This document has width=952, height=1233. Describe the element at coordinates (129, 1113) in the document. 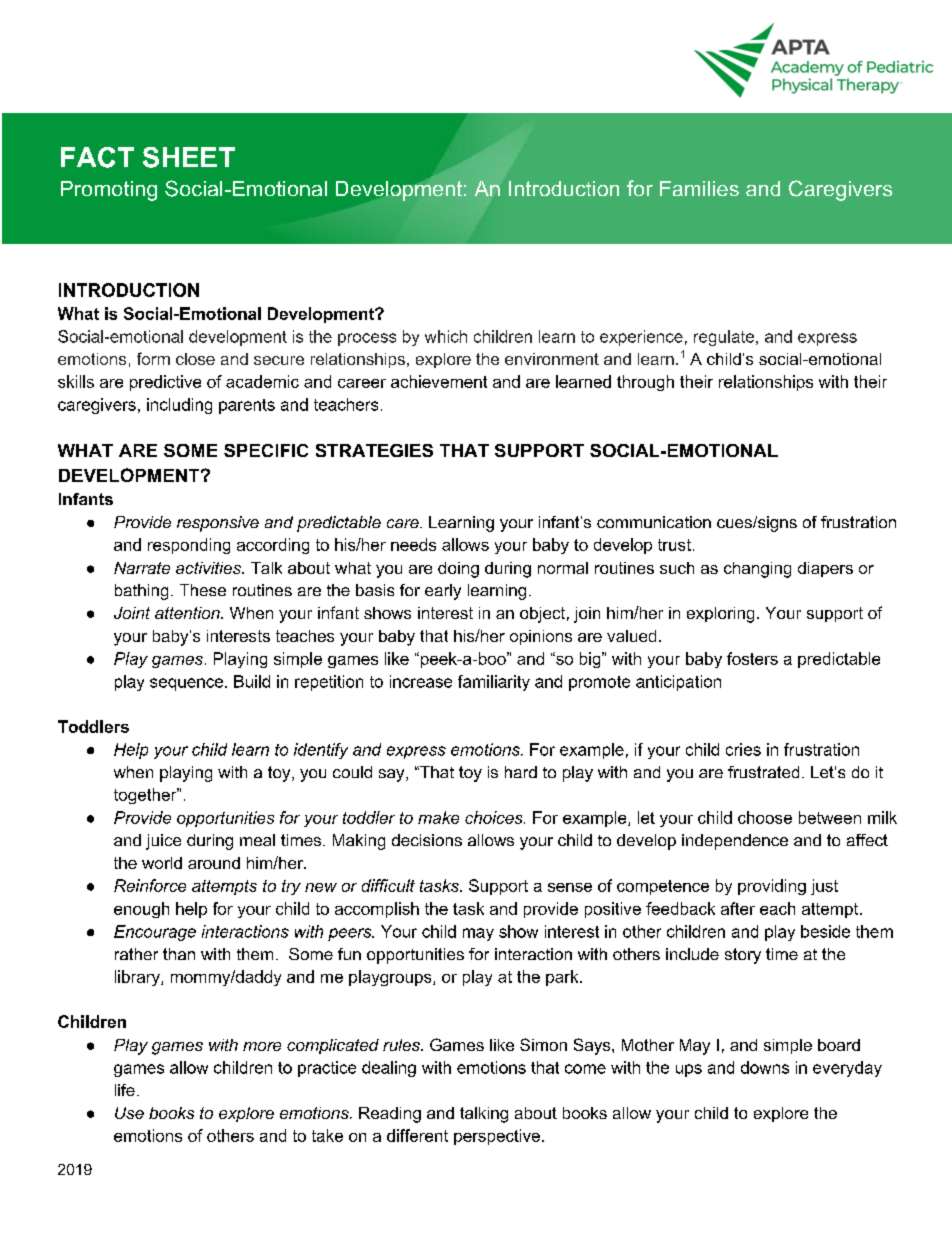

I see `Use` at that location.
